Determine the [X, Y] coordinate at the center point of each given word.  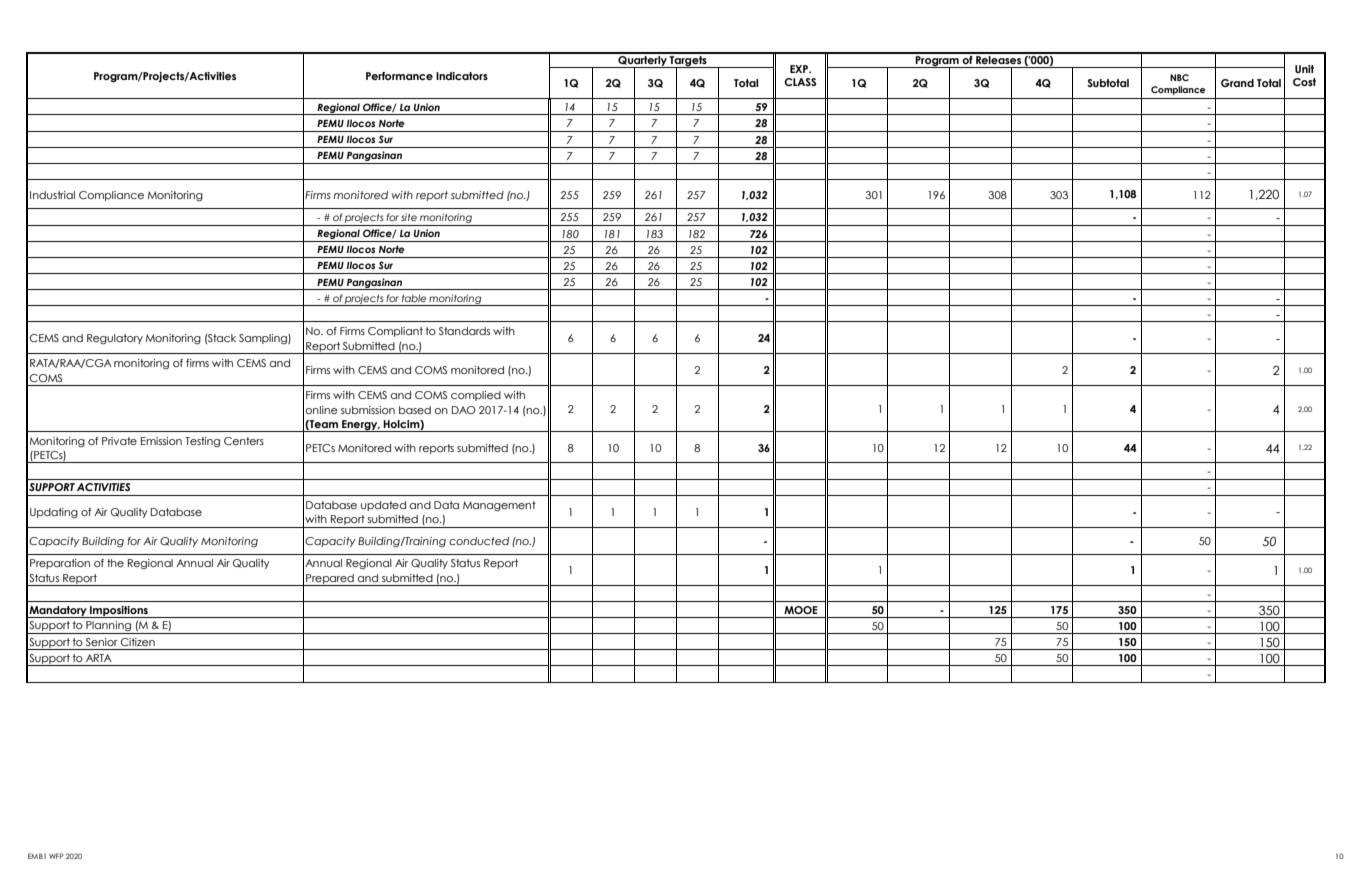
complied [476, 396]
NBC [1179, 77]
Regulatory [115, 339]
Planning [108, 627]
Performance [399, 76]
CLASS [800, 82]
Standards [464, 331]
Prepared [330, 580]
